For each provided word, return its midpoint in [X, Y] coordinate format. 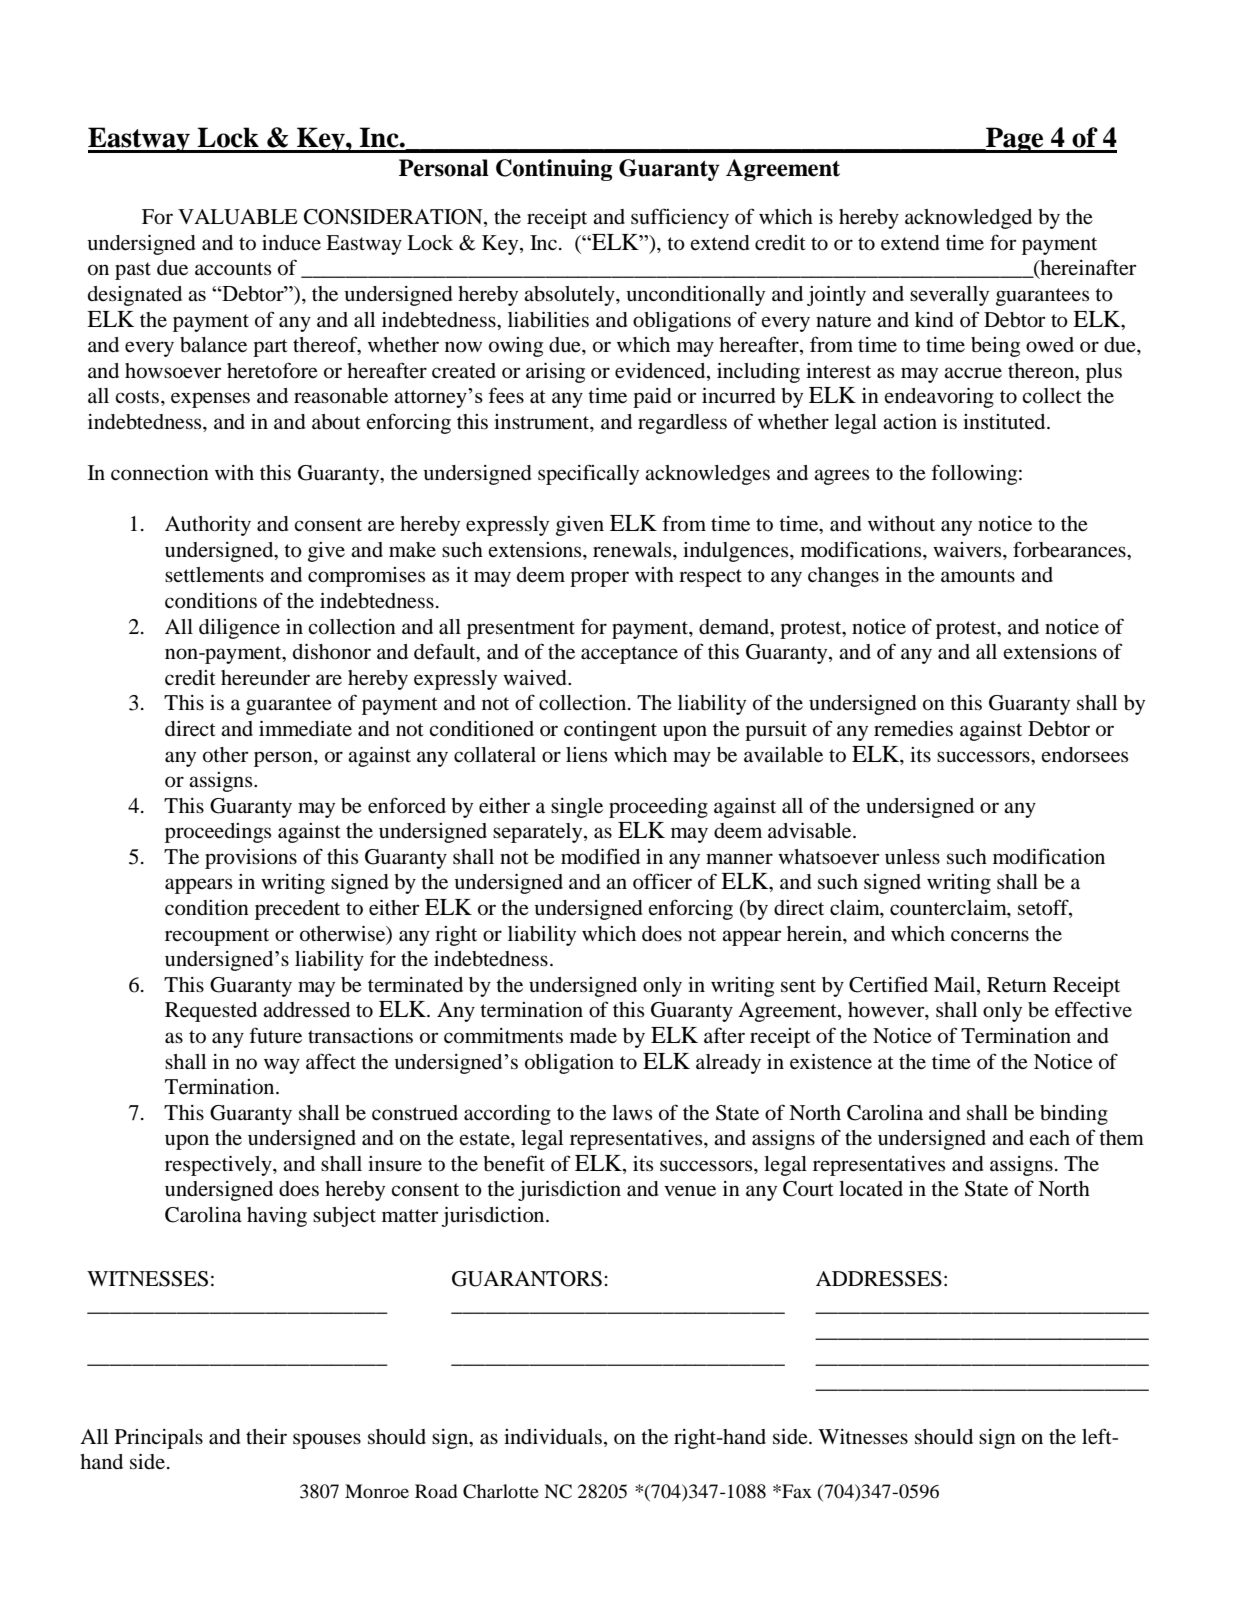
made [593, 1036]
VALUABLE [238, 217]
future [275, 1035]
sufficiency [680, 218]
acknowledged [968, 219]
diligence [239, 629]
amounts [978, 576]
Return [1017, 985]
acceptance [629, 655]
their [266, 1436]
